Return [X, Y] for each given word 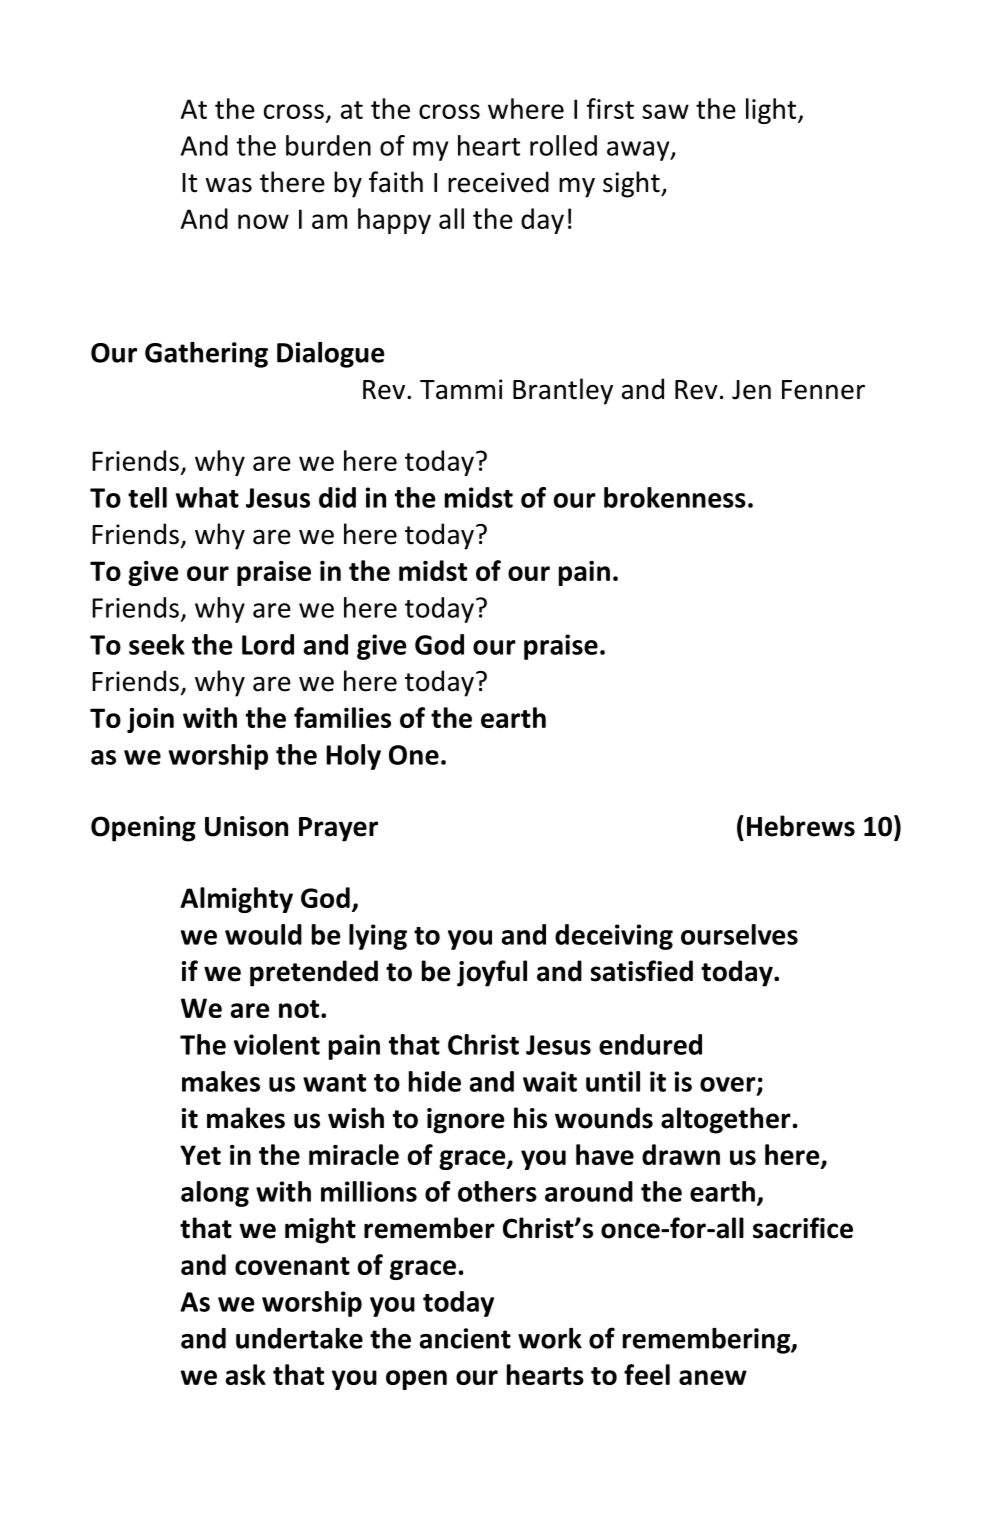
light [772, 111]
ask [246, 1374]
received [498, 182]
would [263, 934]
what [207, 497]
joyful [492, 973]
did [337, 497]
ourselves [739, 934]
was [229, 185]
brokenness [675, 497]
